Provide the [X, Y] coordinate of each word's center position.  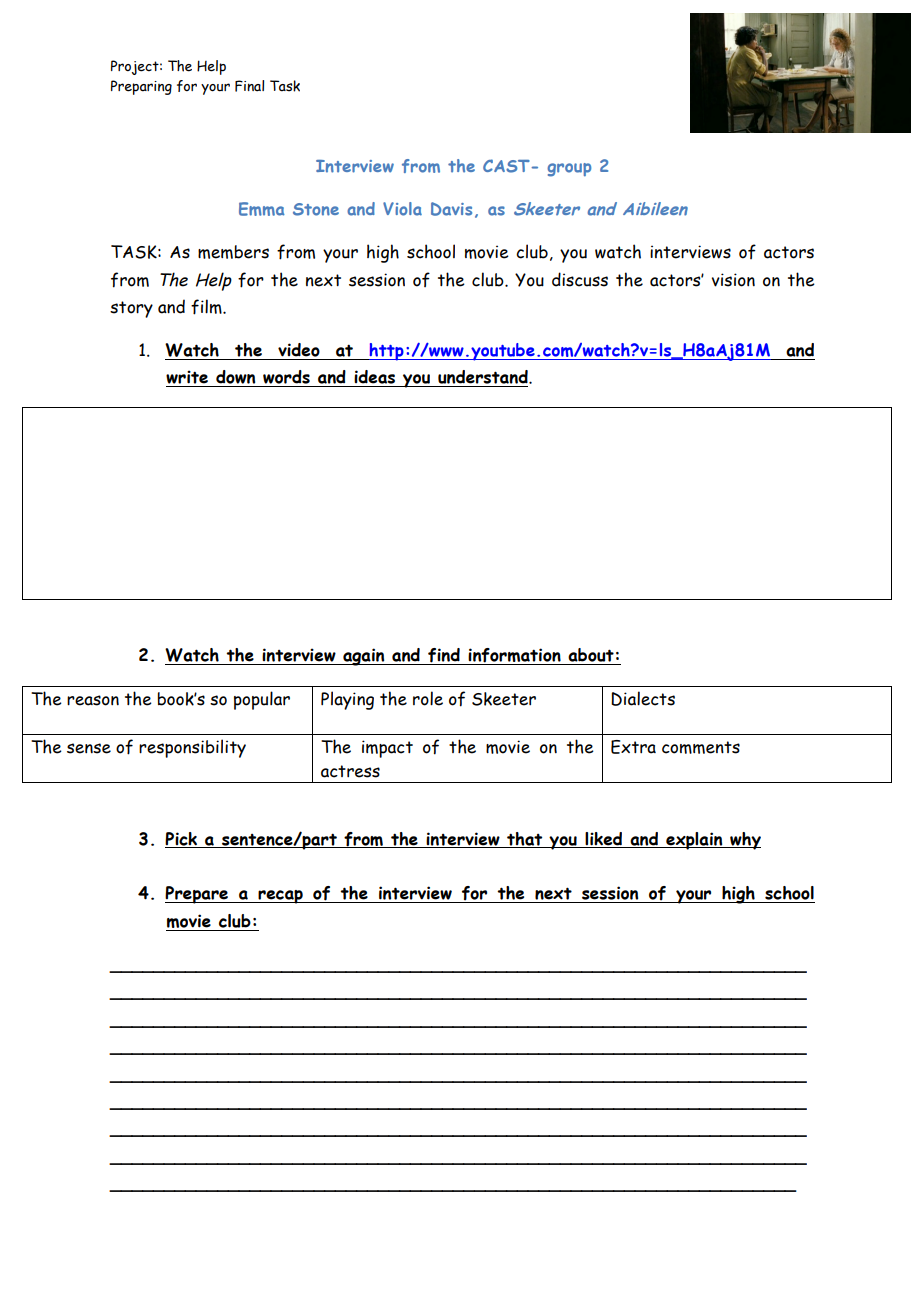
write [187, 377]
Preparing [141, 87]
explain [694, 841]
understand [484, 377]
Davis [451, 209]
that [525, 840]
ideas [374, 377]
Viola [402, 209]
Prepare [198, 895]
